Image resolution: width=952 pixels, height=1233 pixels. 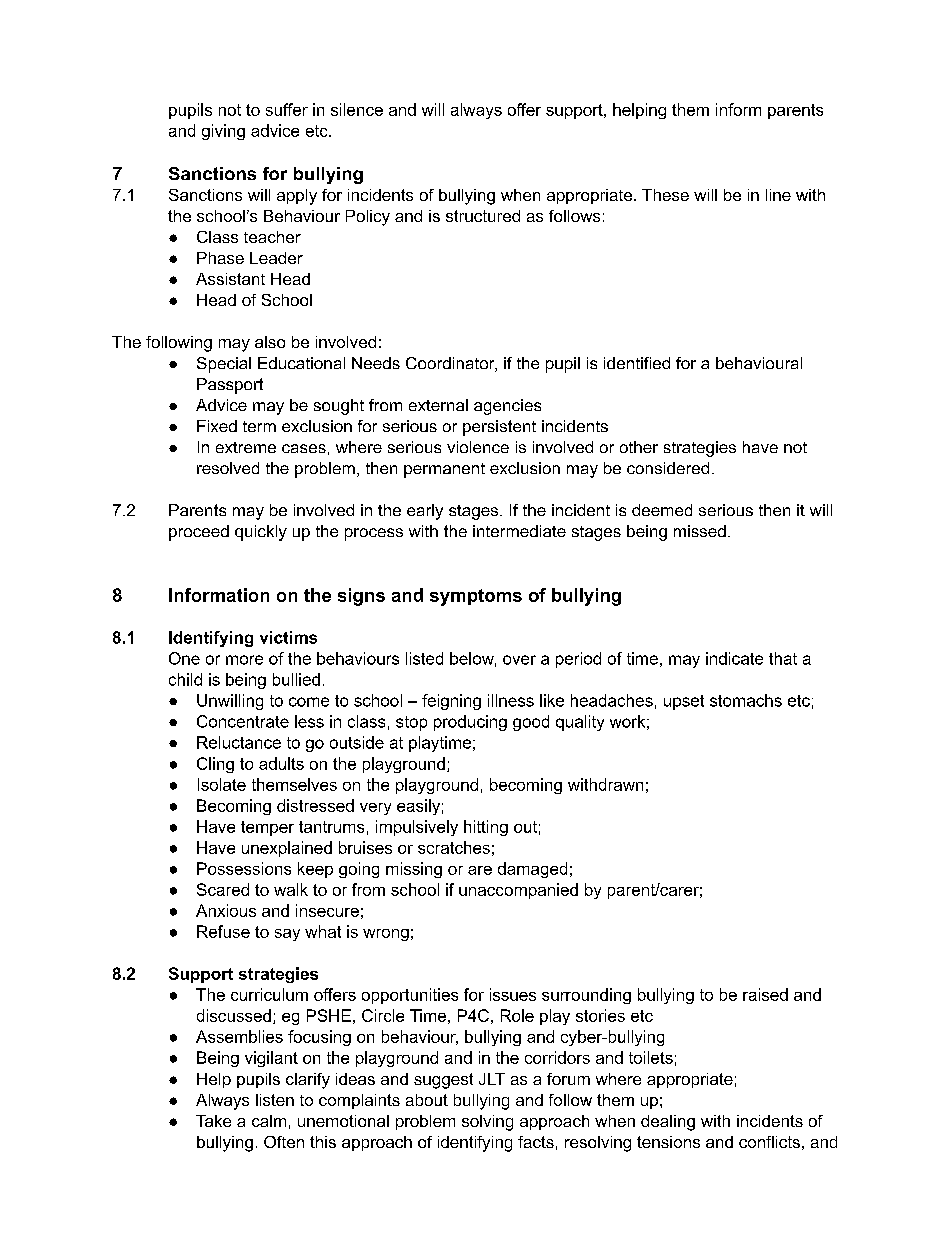 I want to click on structured, so click(x=483, y=216).
